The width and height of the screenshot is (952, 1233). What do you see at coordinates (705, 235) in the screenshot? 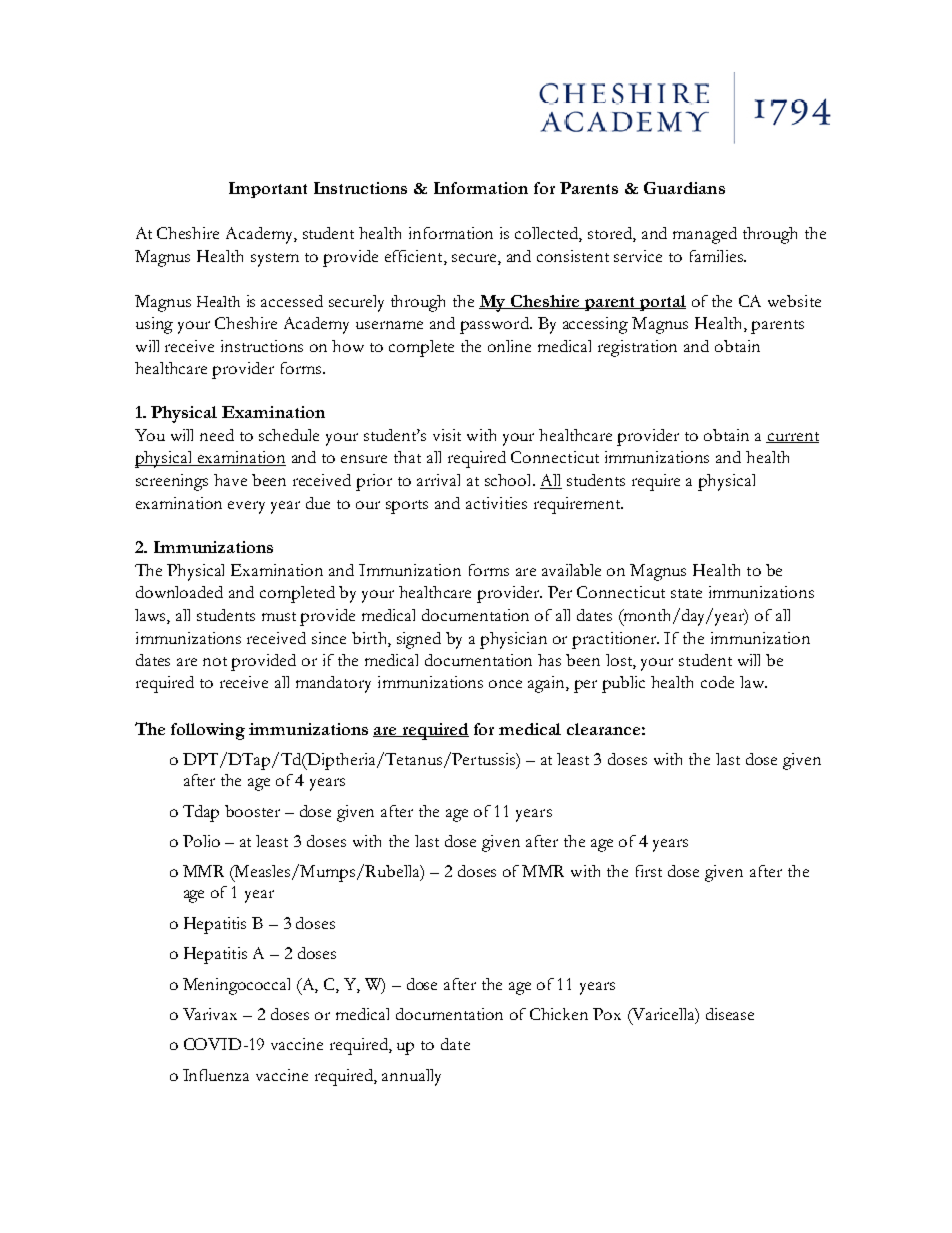
I see `managed` at bounding box center [705, 235].
